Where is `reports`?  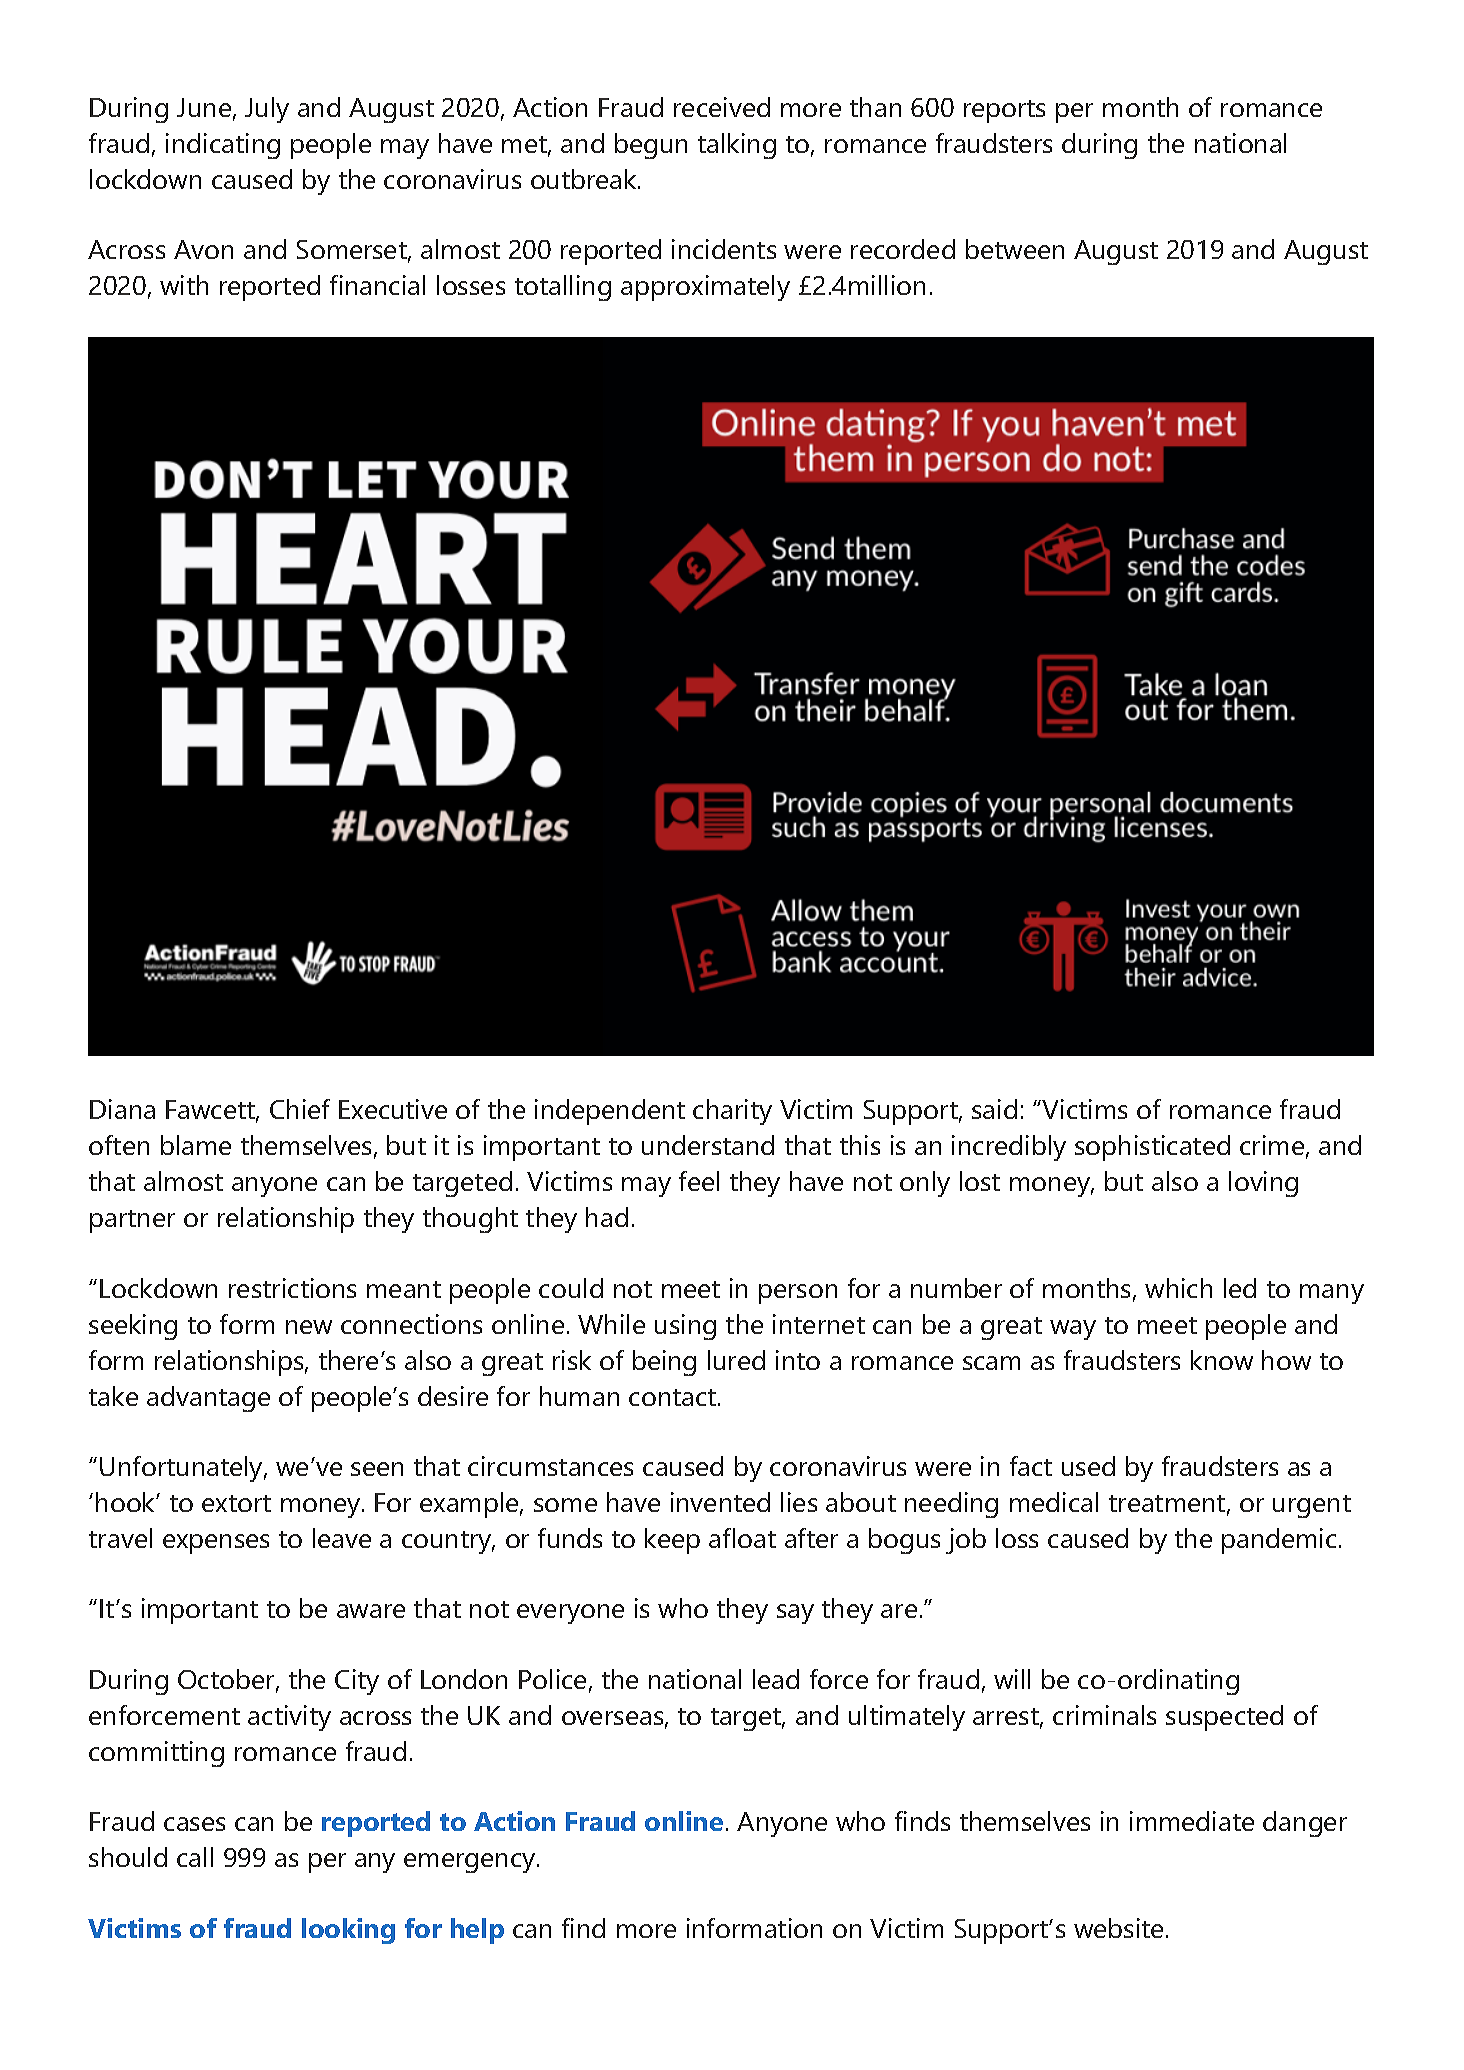 reports is located at coordinates (1004, 111).
